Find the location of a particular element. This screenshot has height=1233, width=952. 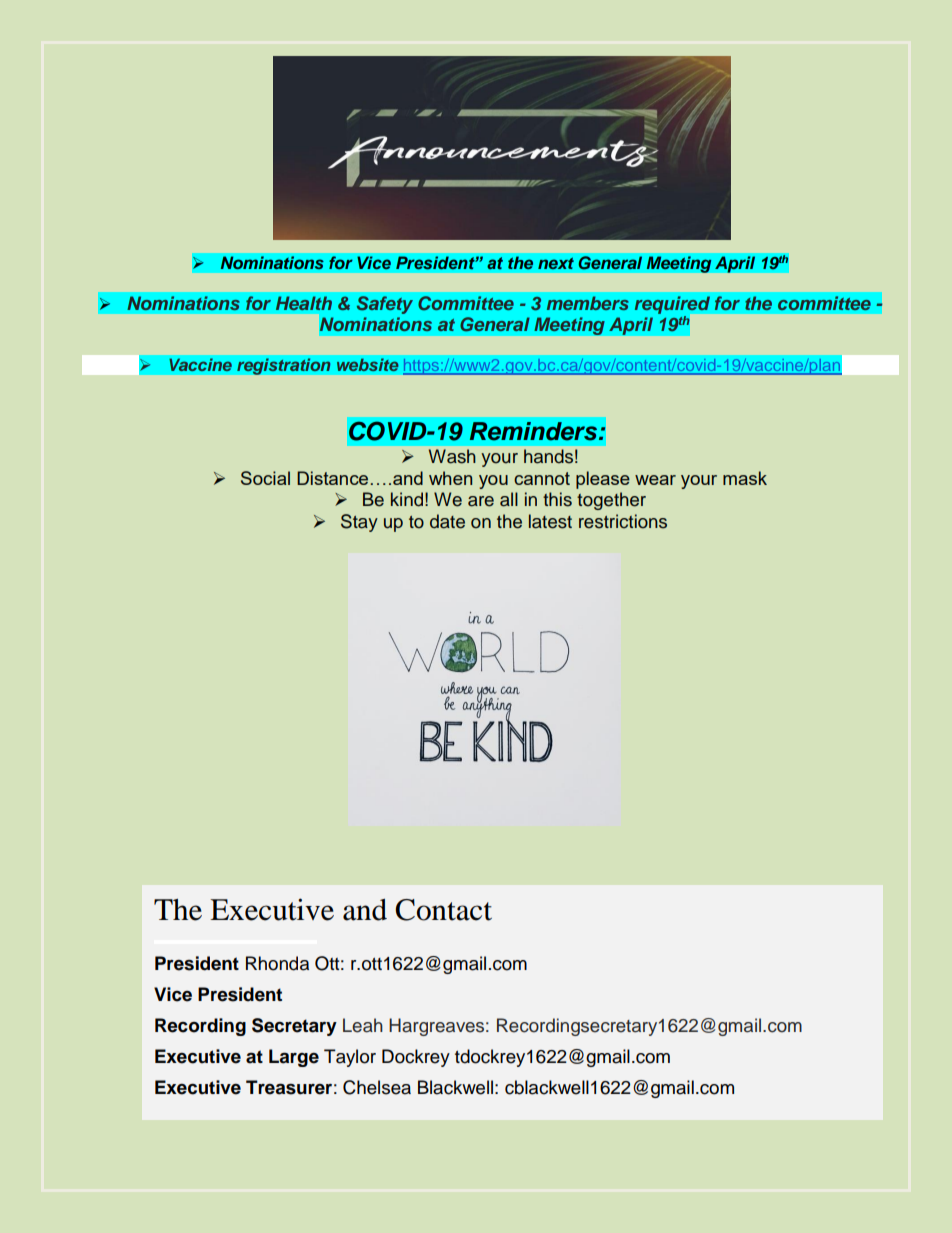

Chelsea is located at coordinates (377, 1087).
